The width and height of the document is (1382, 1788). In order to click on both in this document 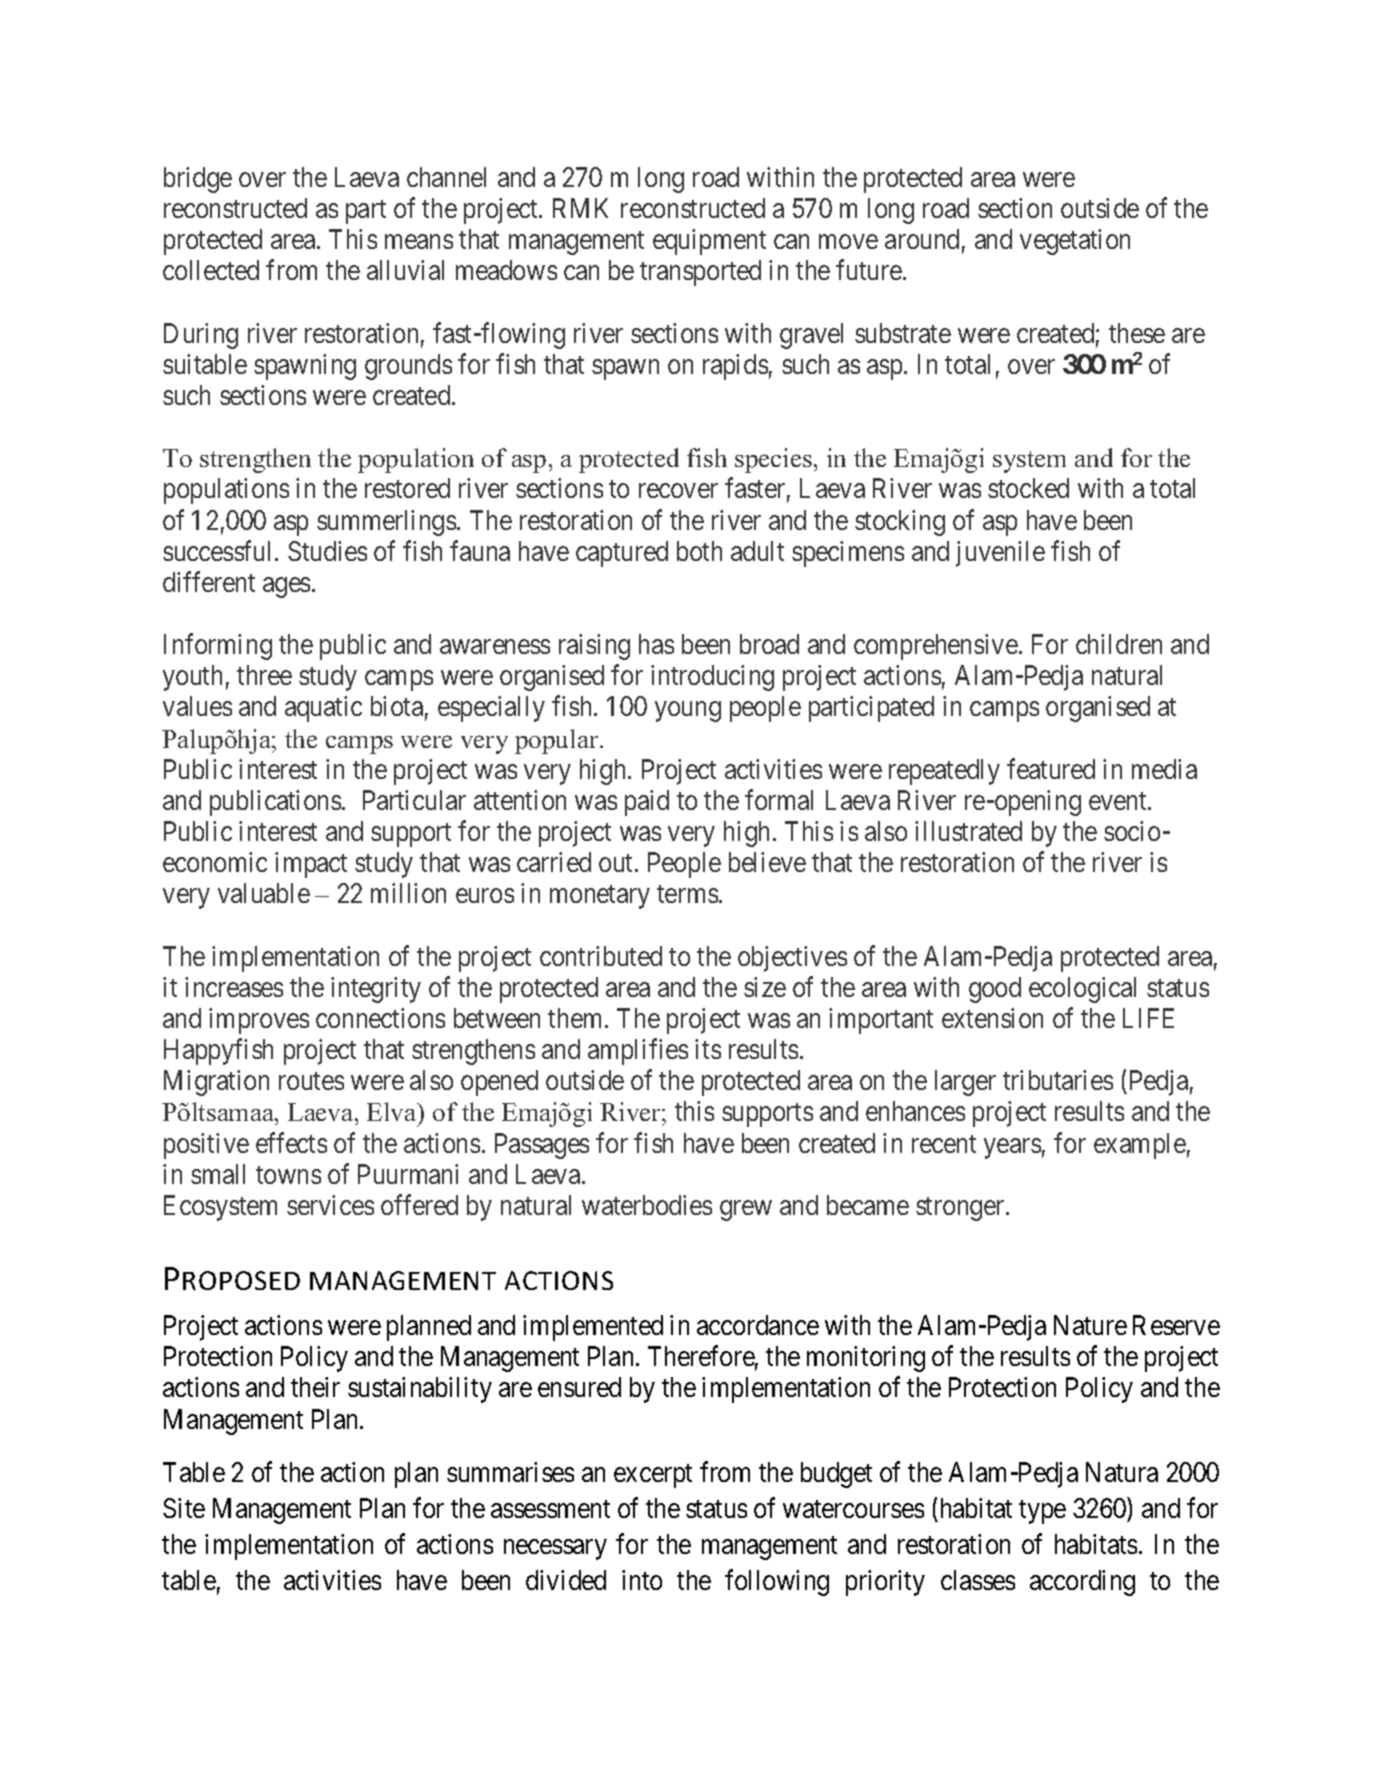, I will do `click(699, 551)`.
